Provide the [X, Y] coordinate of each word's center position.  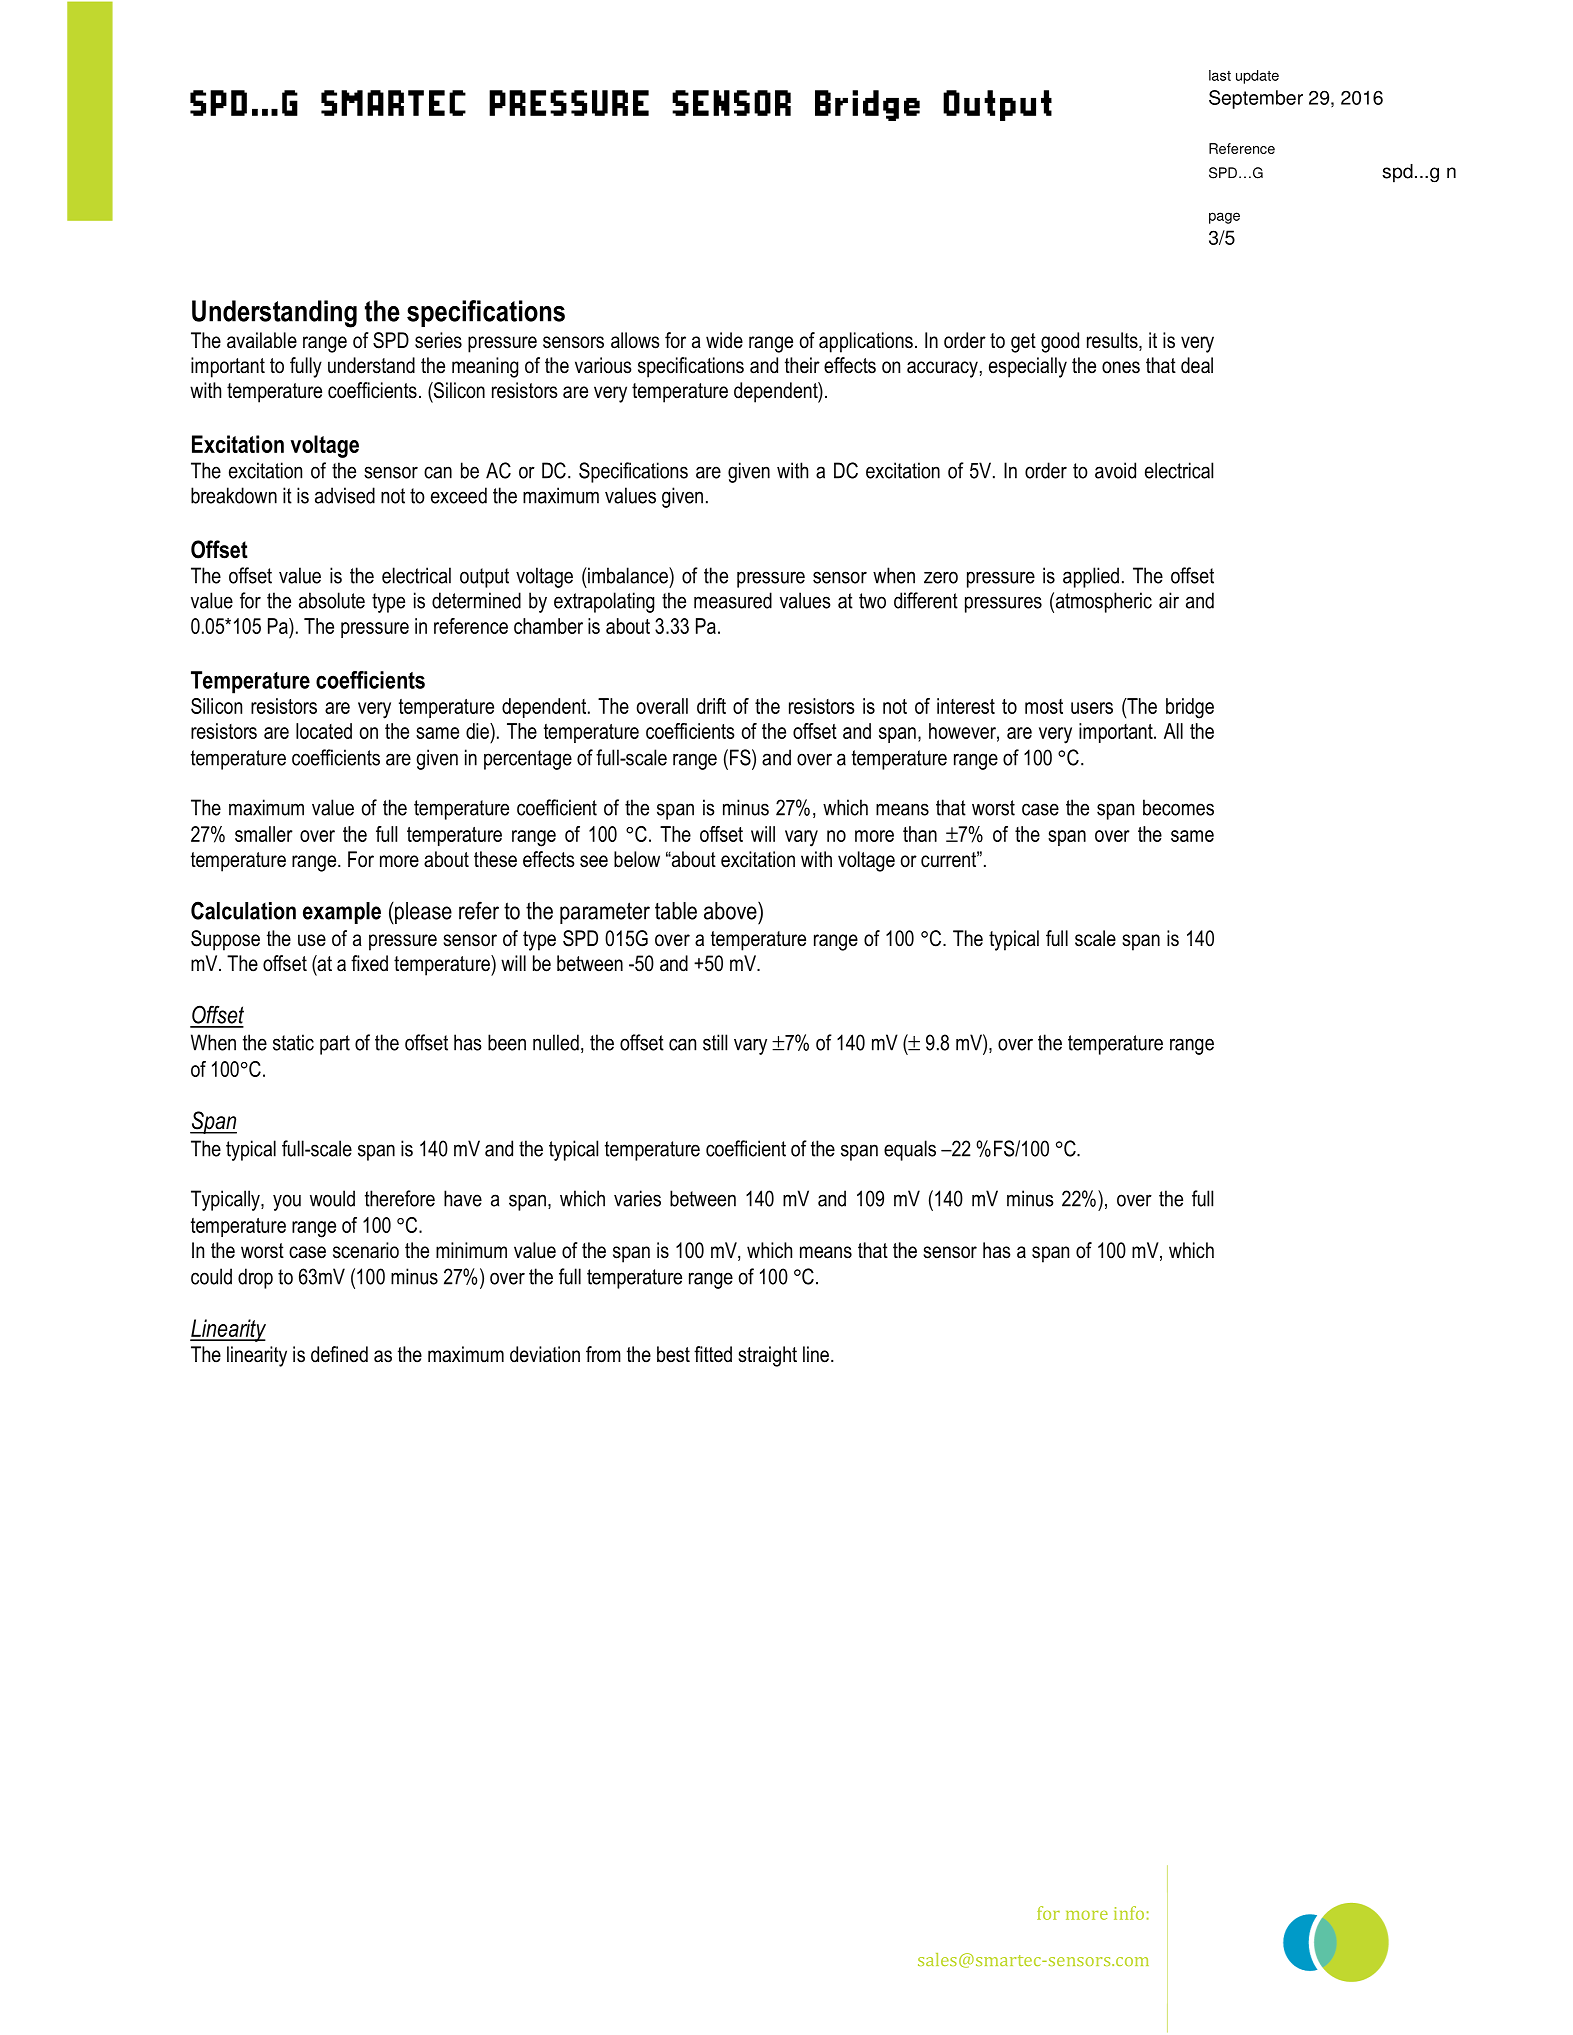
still [715, 1042]
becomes [1178, 807]
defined [339, 1354]
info [1129, 1913]
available [262, 340]
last [1220, 75]
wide [724, 340]
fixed [369, 963]
